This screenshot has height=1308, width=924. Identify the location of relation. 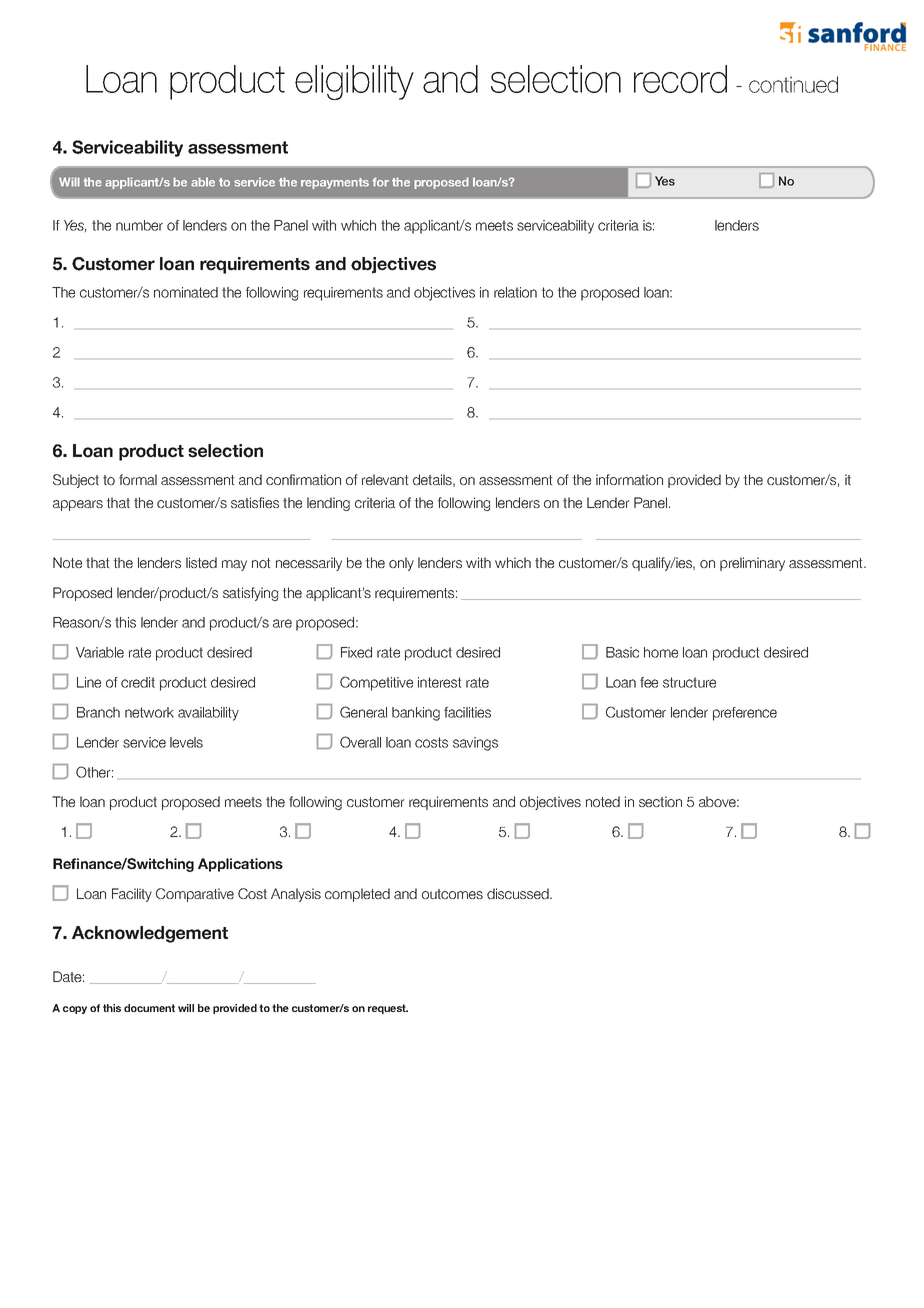
(515, 292).
